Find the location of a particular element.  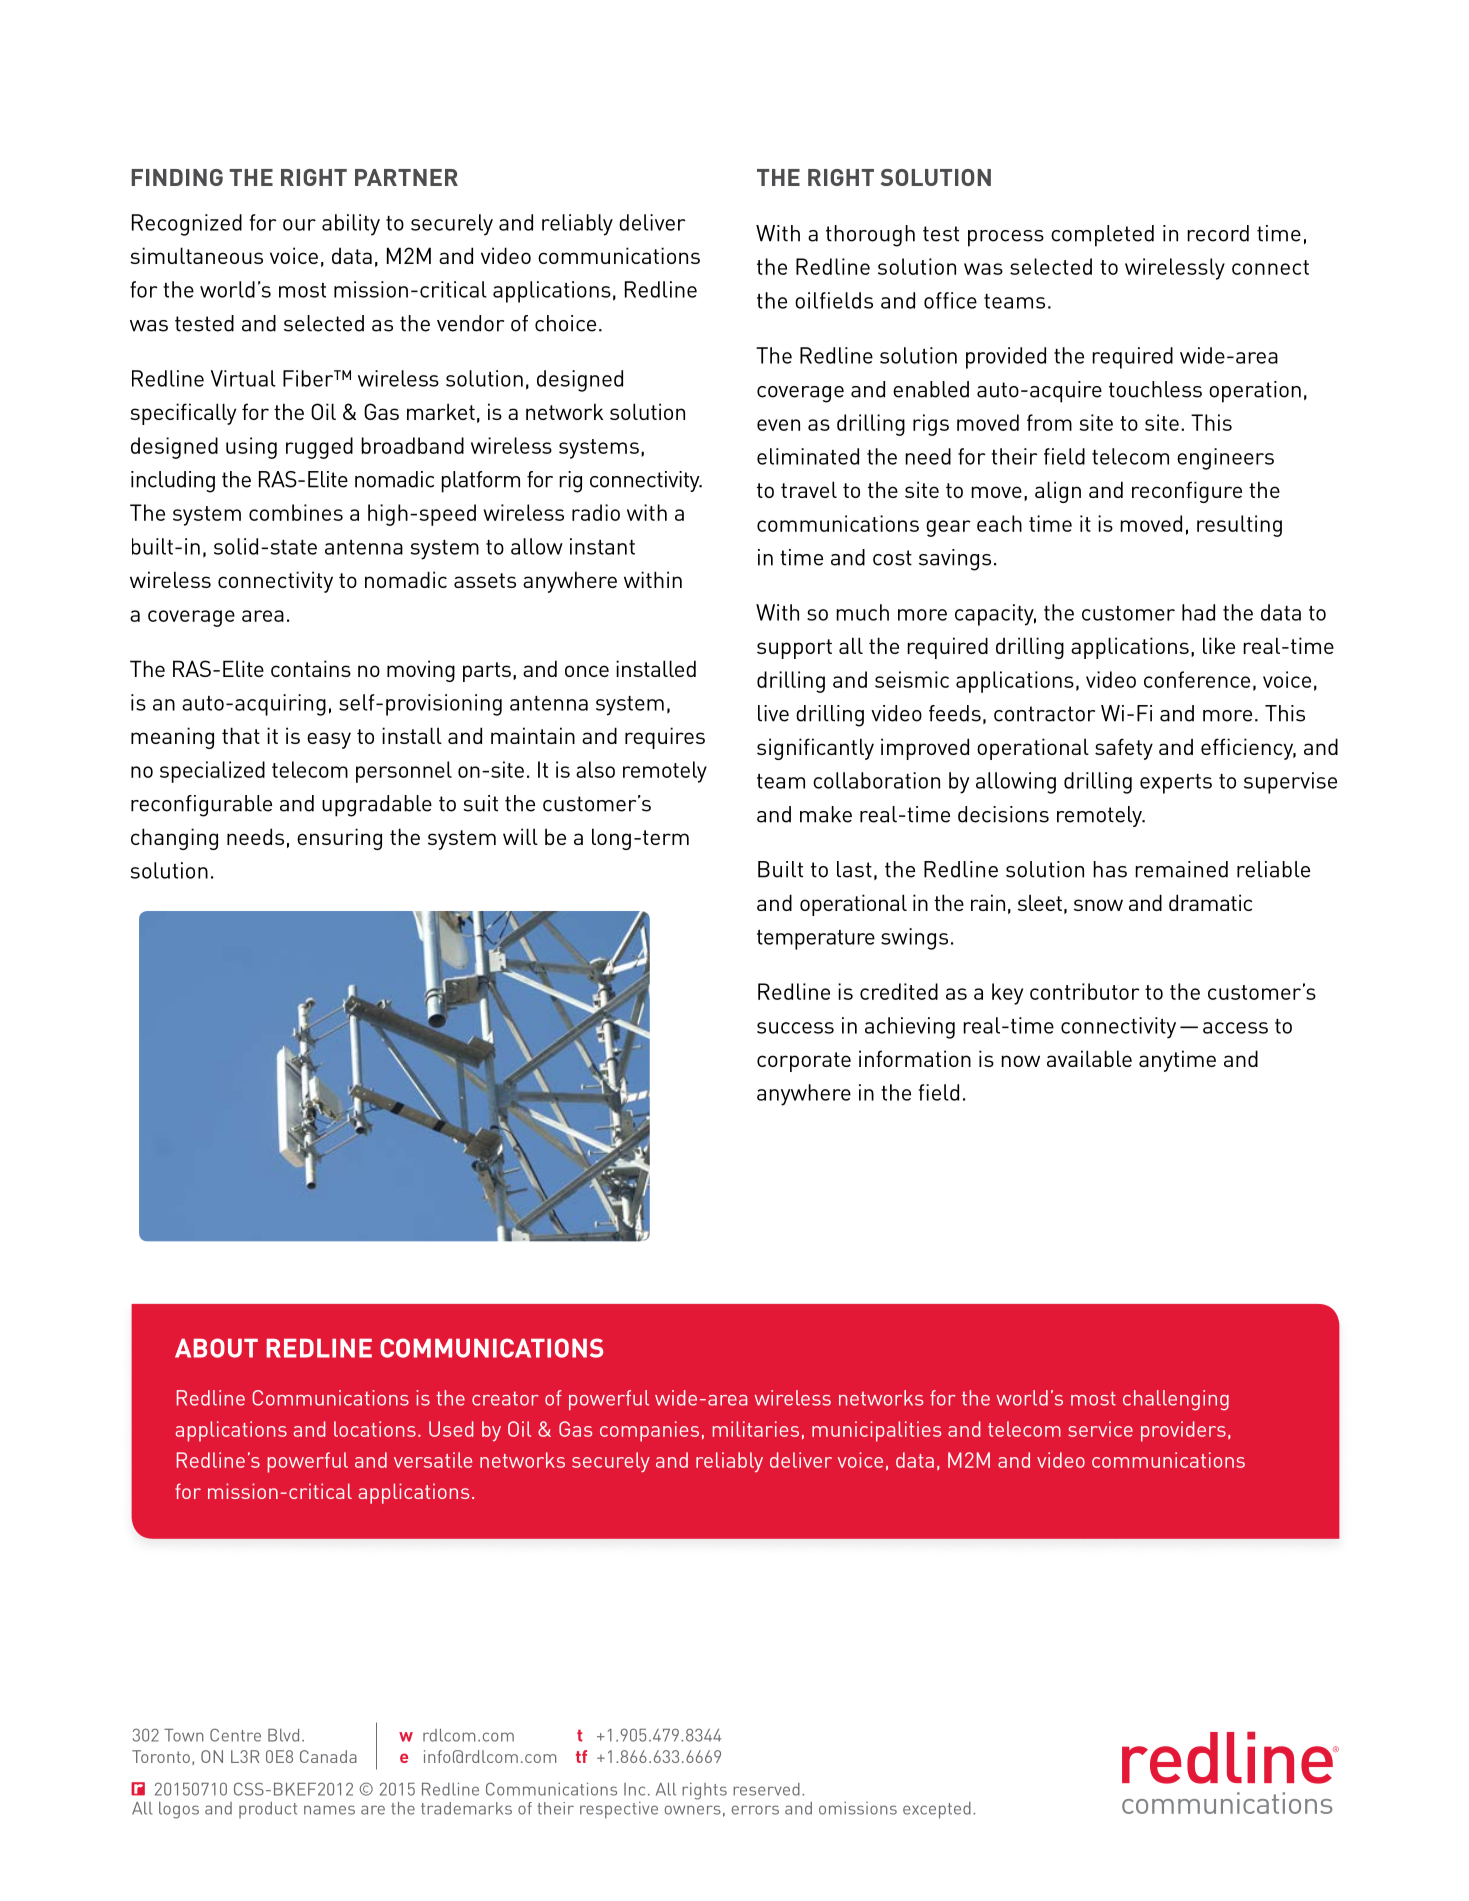

ABOUT is located at coordinates (216, 1348).
